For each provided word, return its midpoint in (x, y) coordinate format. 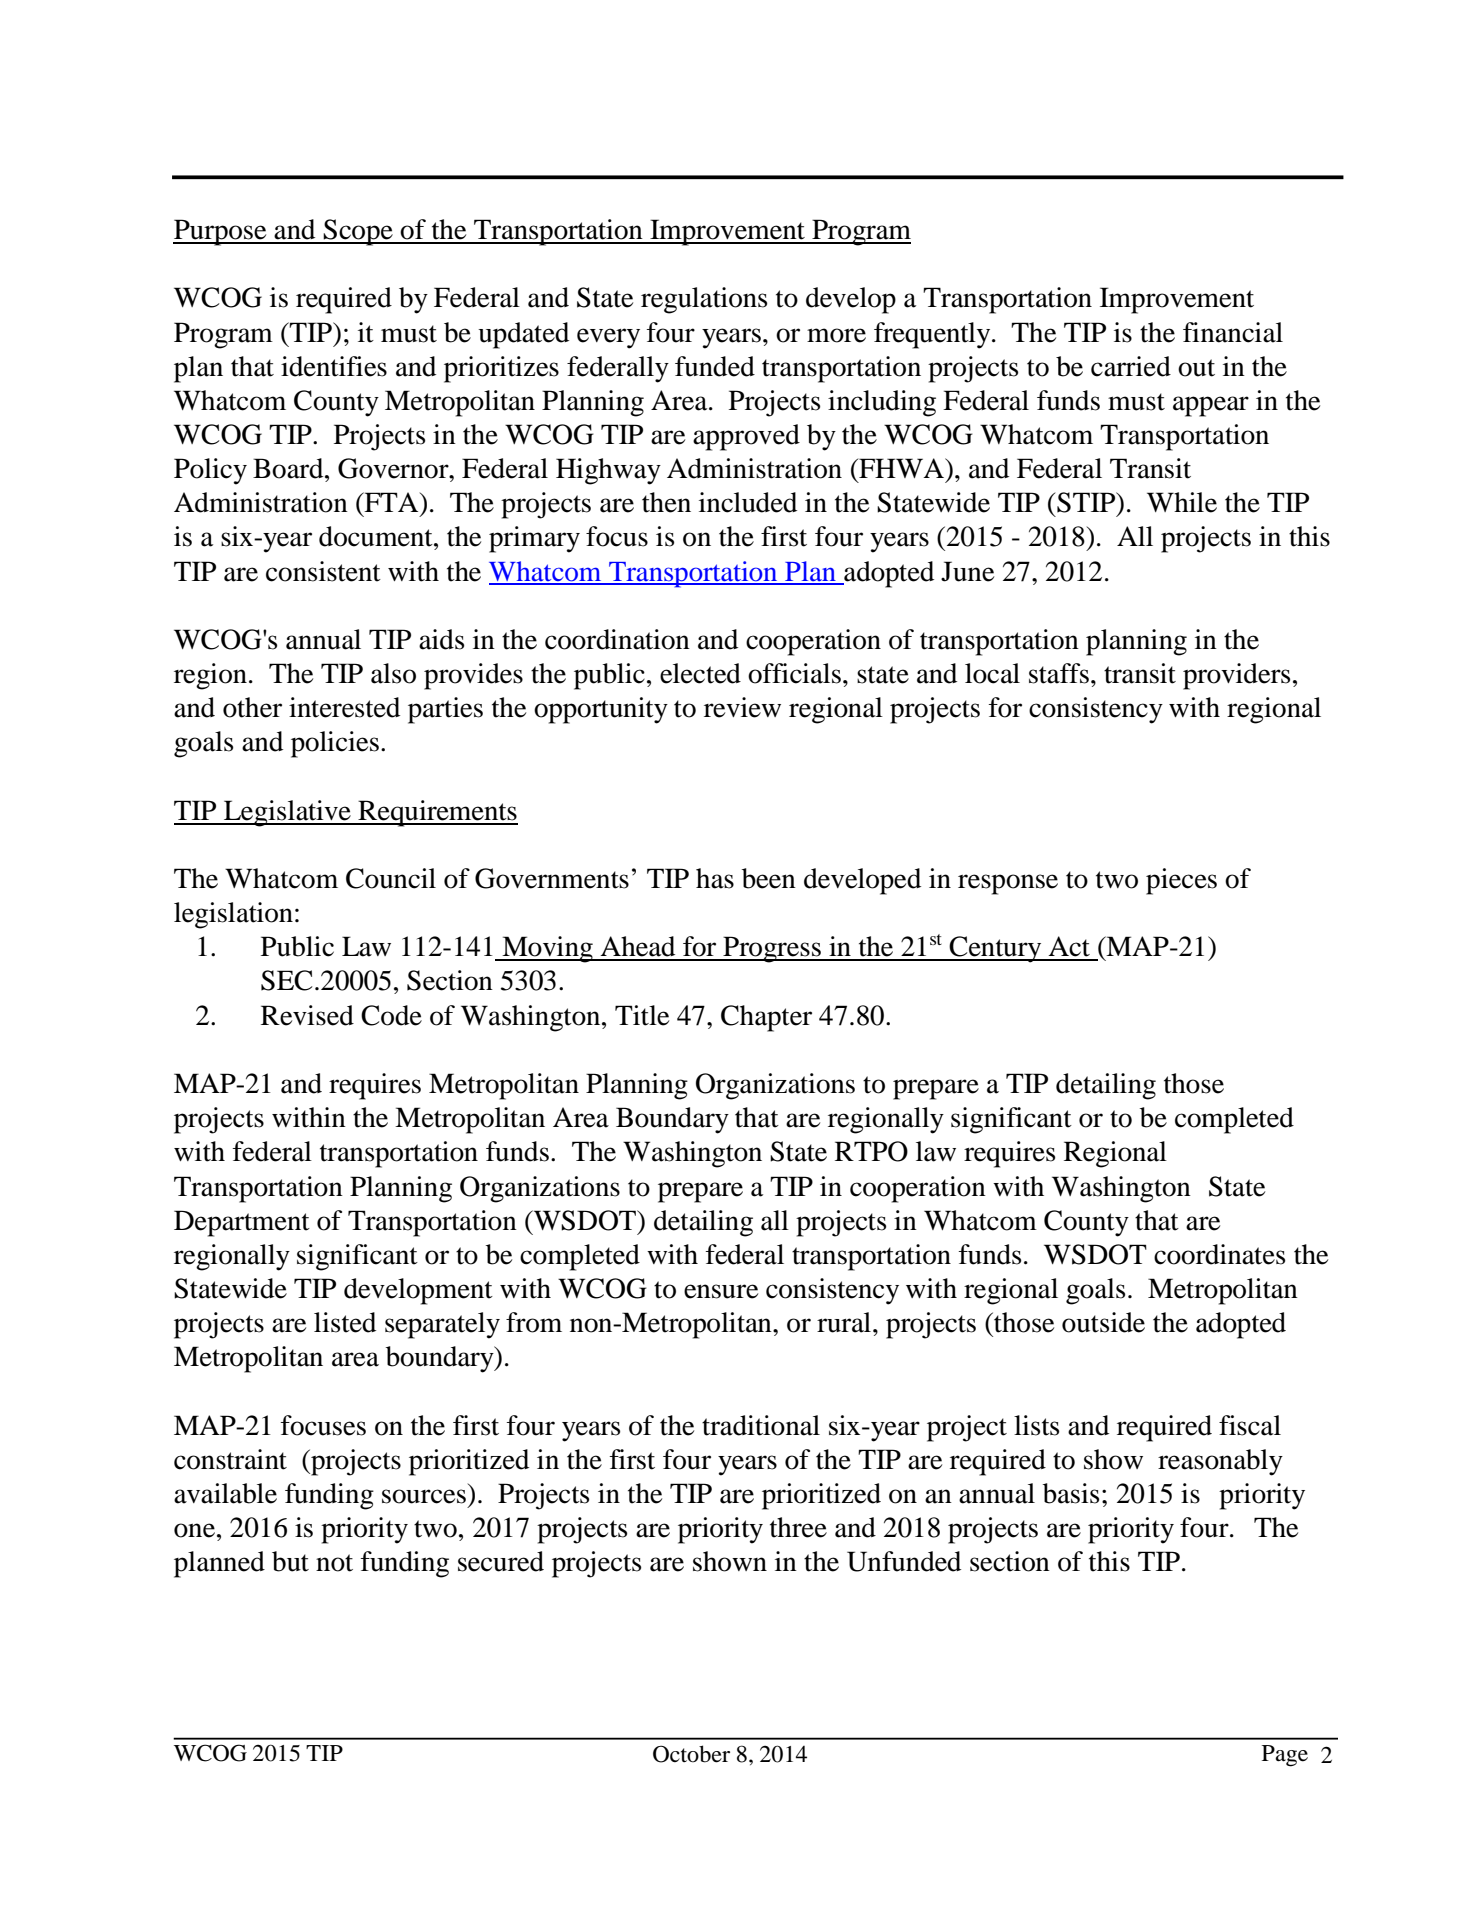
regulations (704, 300)
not (334, 1563)
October (691, 1754)
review (742, 707)
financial (1233, 332)
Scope (358, 232)
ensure (721, 1291)
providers (1236, 676)
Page (1285, 1756)
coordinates (1219, 1254)
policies (335, 744)
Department (242, 1223)
